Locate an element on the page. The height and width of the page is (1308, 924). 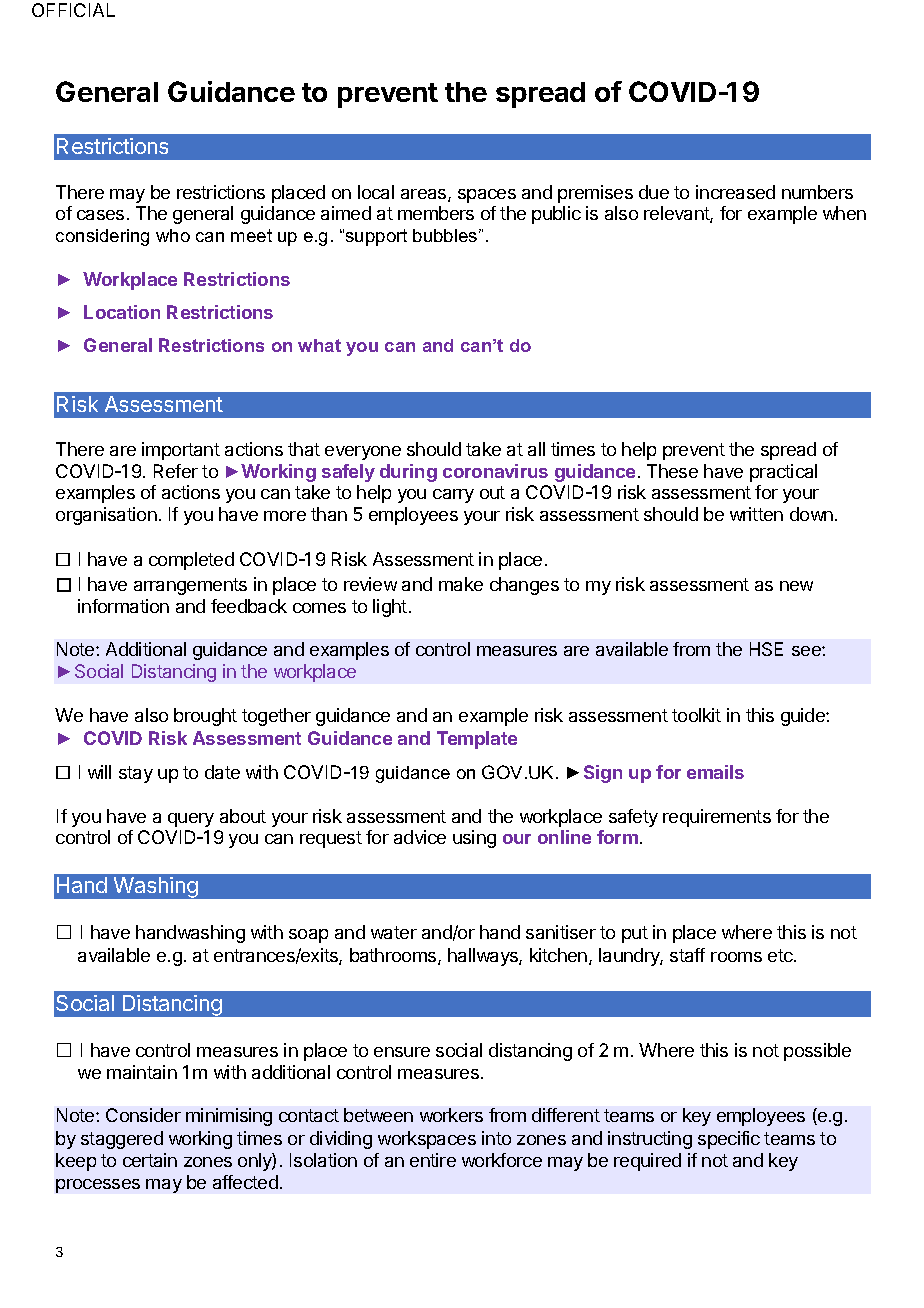
practical is located at coordinates (783, 473).
